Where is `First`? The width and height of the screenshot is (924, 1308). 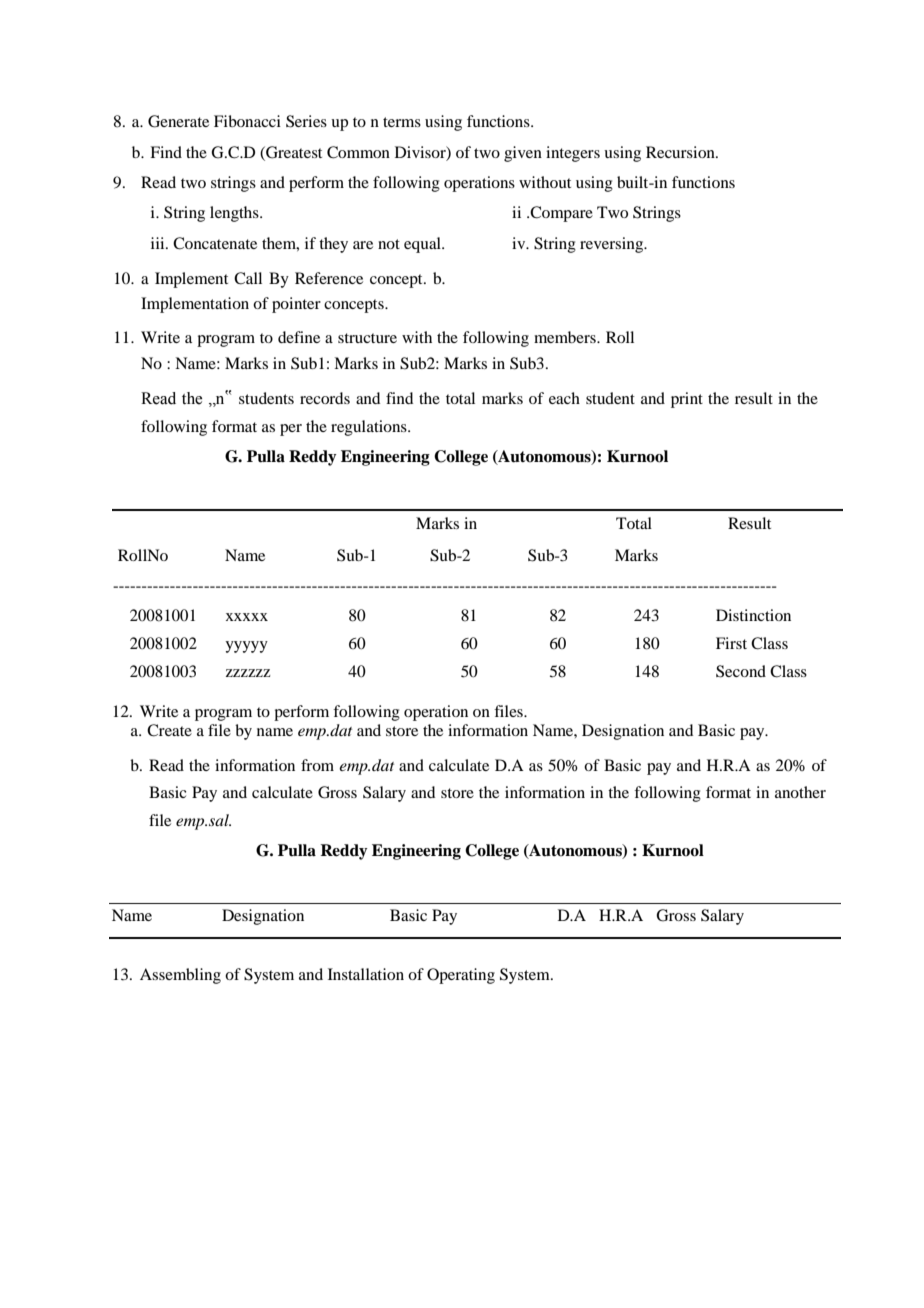 First is located at coordinates (731, 643).
